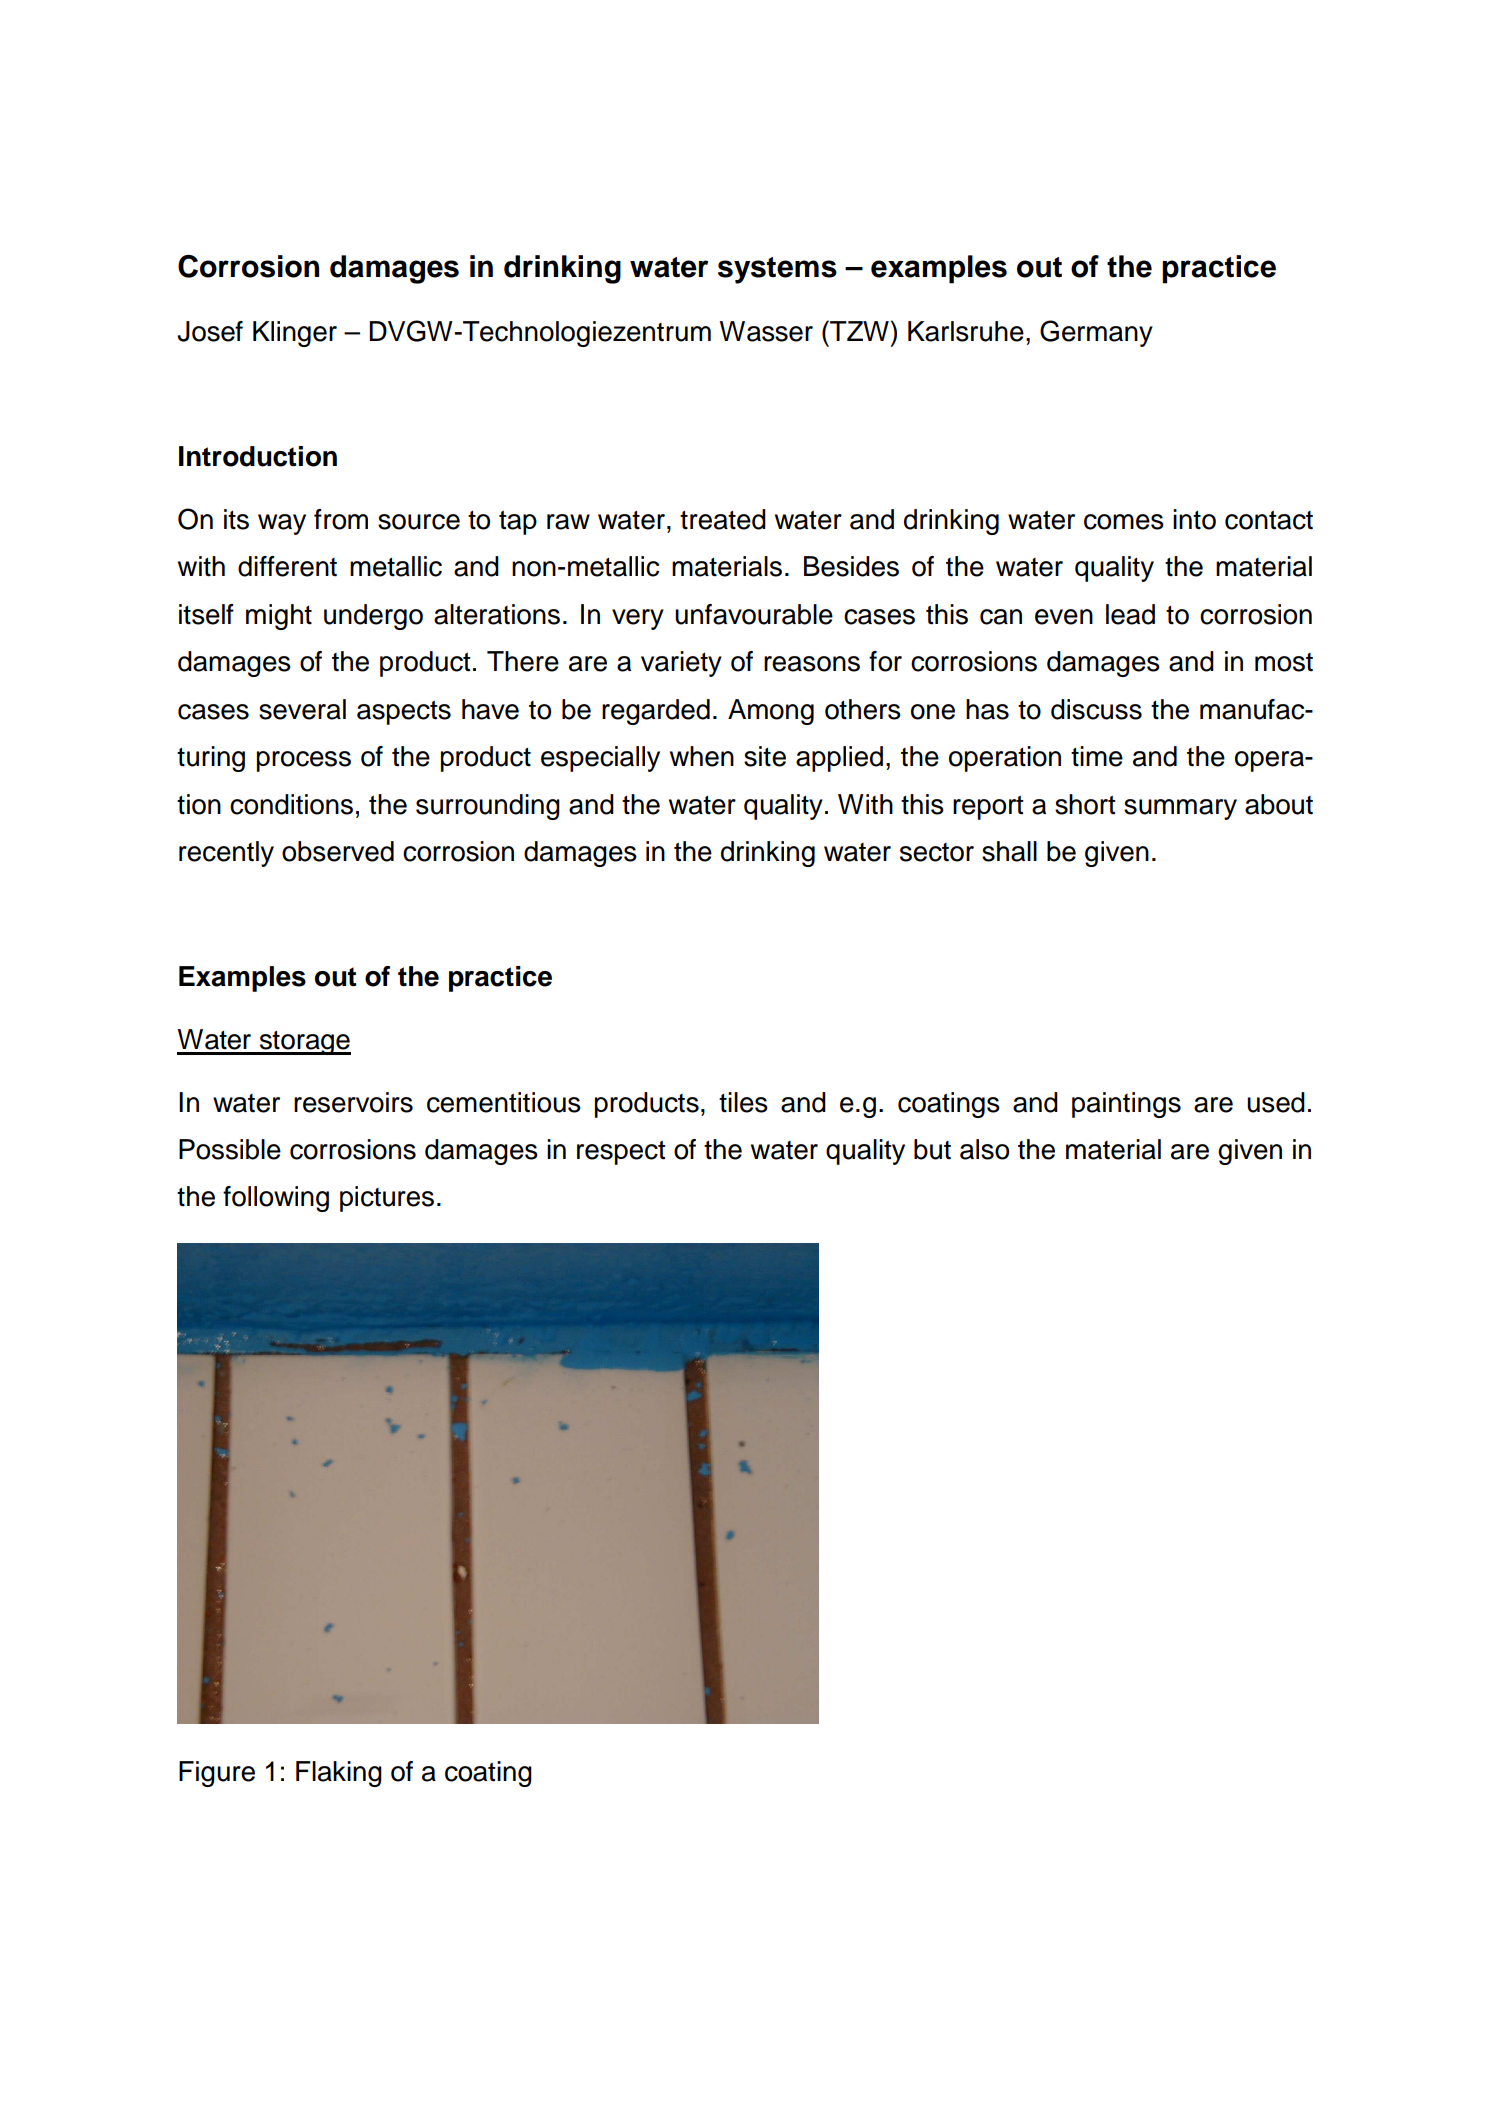  What do you see at coordinates (339, 1774) in the screenshot?
I see `Flaking` at bounding box center [339, 1774].
